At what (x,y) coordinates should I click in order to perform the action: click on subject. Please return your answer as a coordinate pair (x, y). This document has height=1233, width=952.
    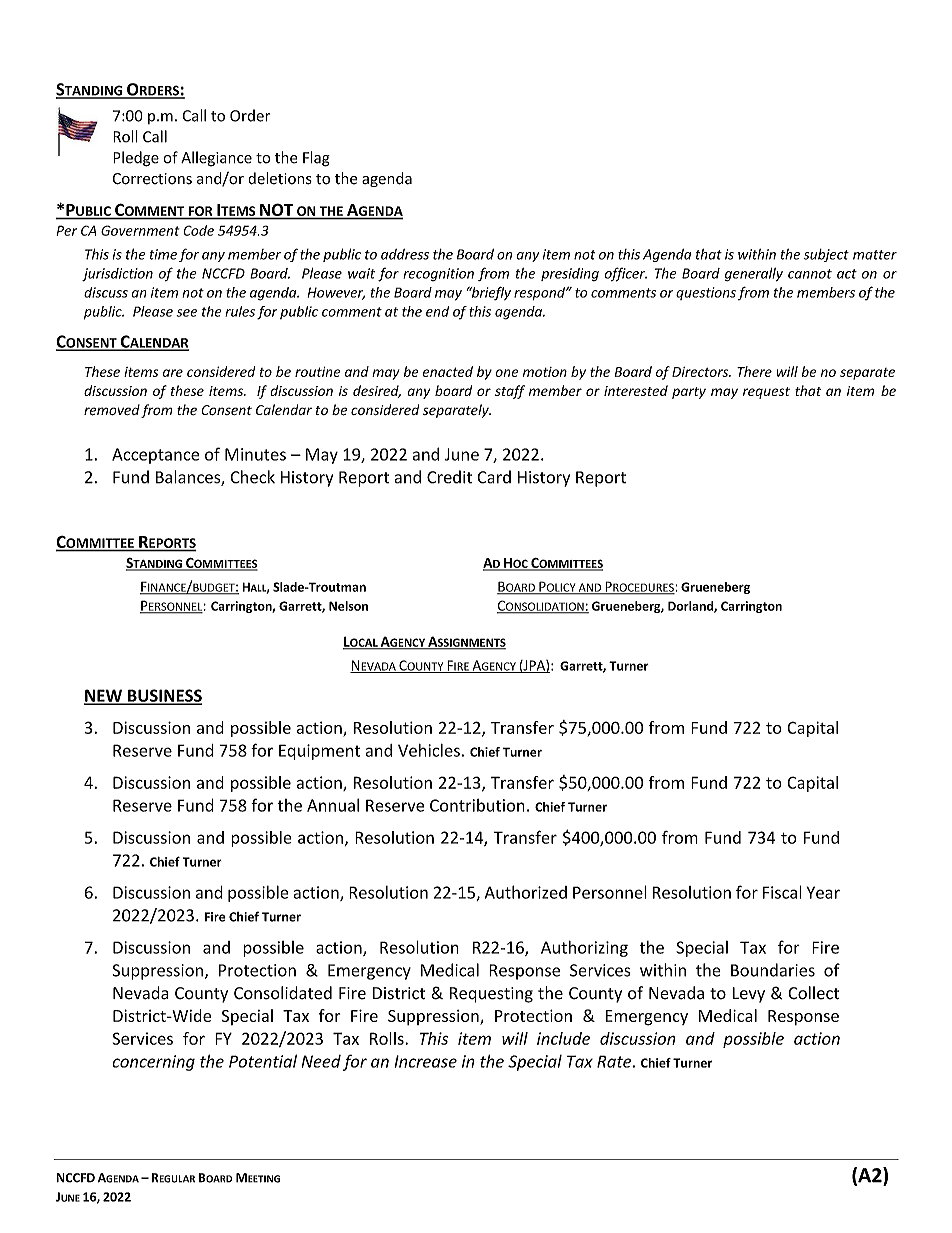
    Looking at the image, I should click on (826, 255).
